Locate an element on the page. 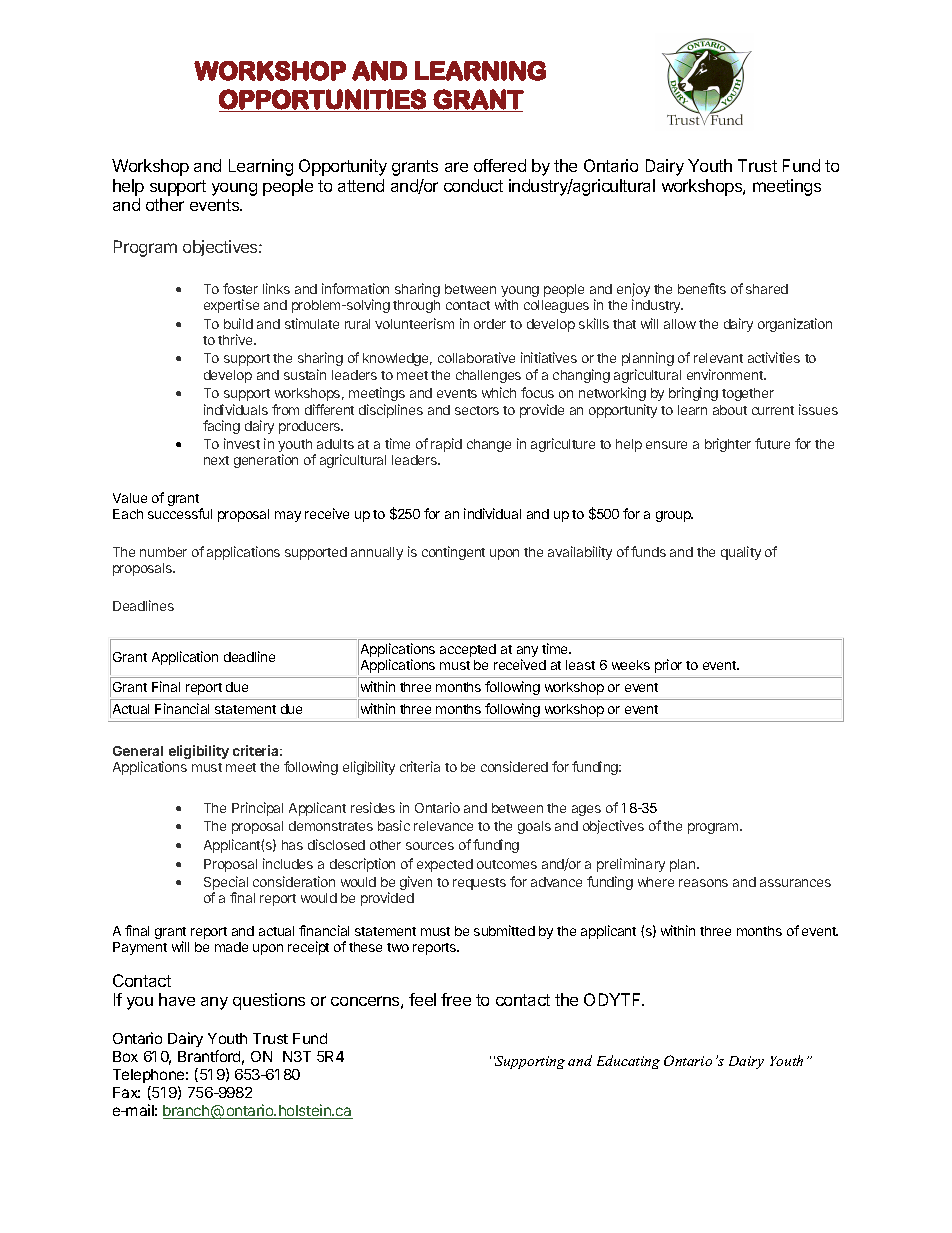 Image resolution: width=952 pixels, height=1233 pixels. free is located at coordinates (456, 999).
